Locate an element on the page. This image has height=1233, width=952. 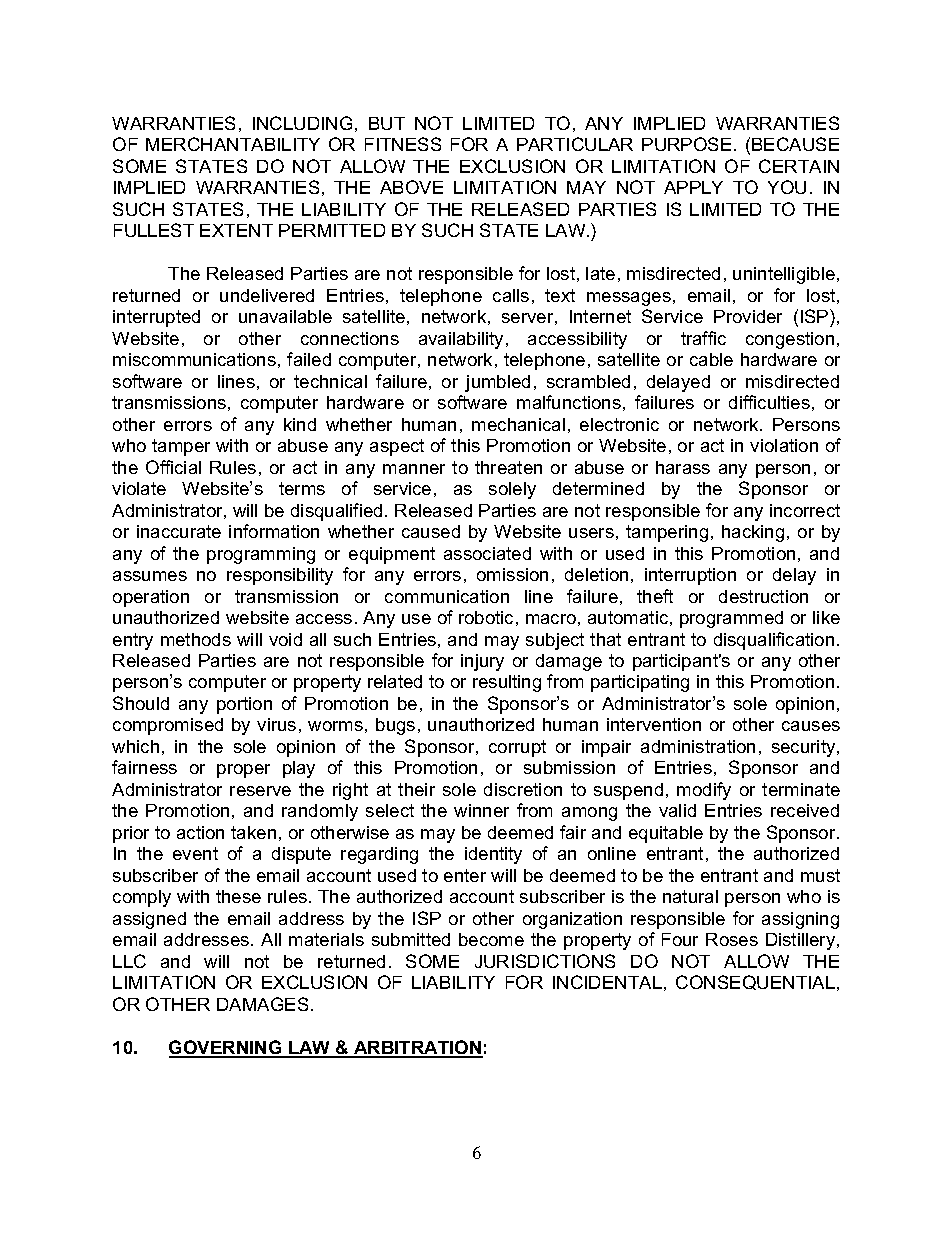
action is located at coordinates (200, 832).
